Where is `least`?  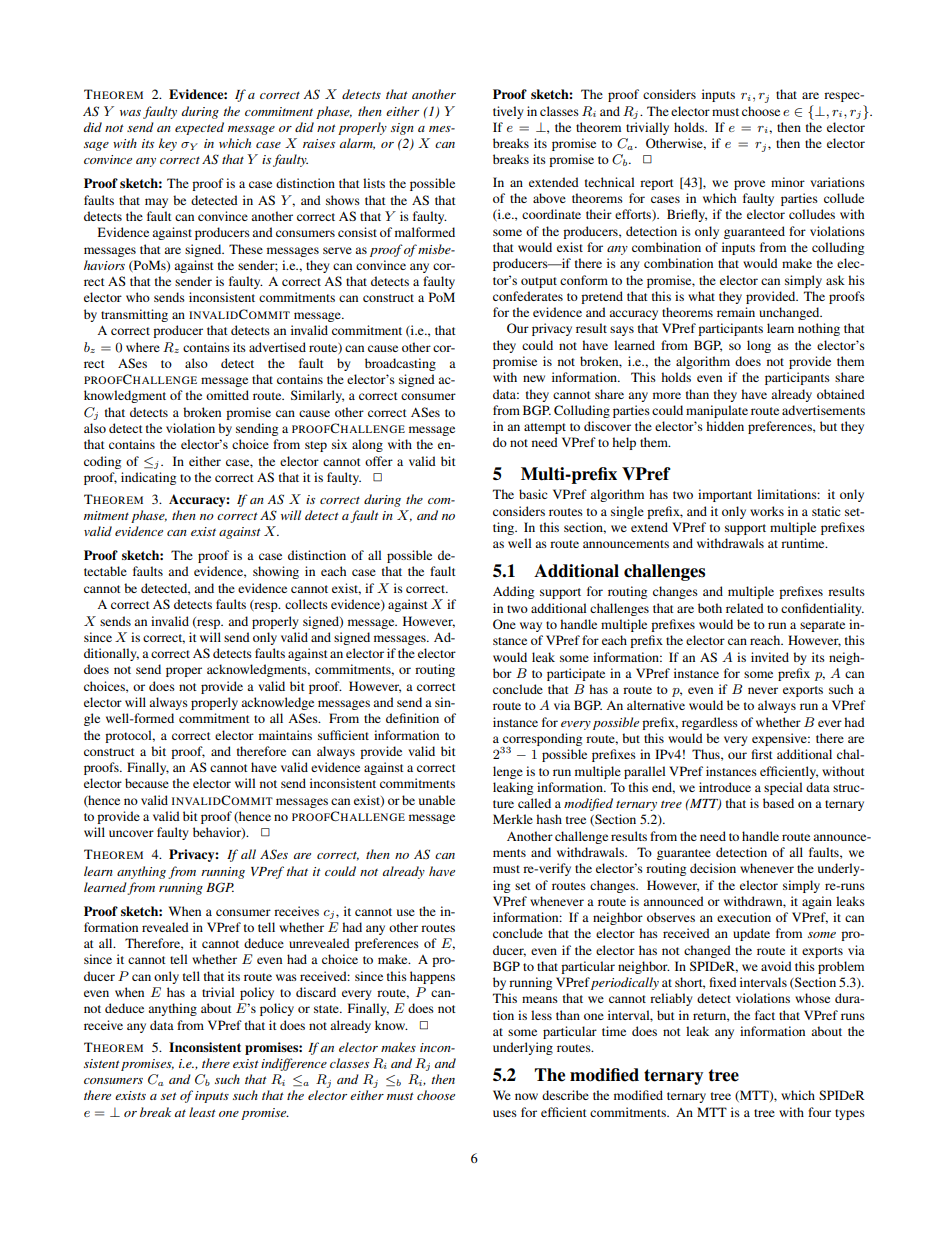 least is located at coordinates (202, 1112).
